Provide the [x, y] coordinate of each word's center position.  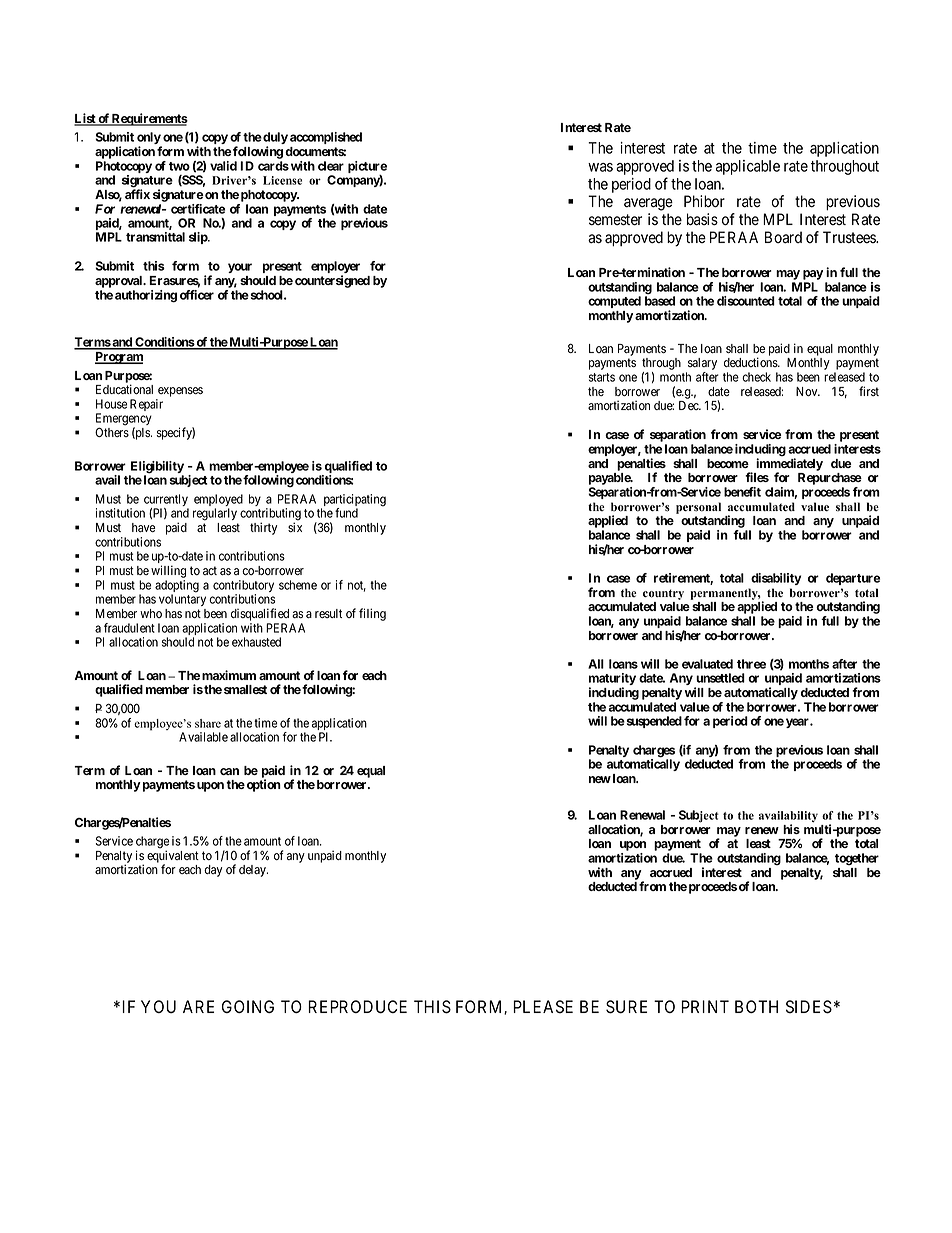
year [798, 723]
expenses [180, 392]
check [756, 377]
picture [367, 168]
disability [776, 579]
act [210, 570]
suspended [653, 722]
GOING [248, 1006]
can [229, 771]
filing [372, 614]
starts [602, 377]
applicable [748, 167]
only [149, 139]
